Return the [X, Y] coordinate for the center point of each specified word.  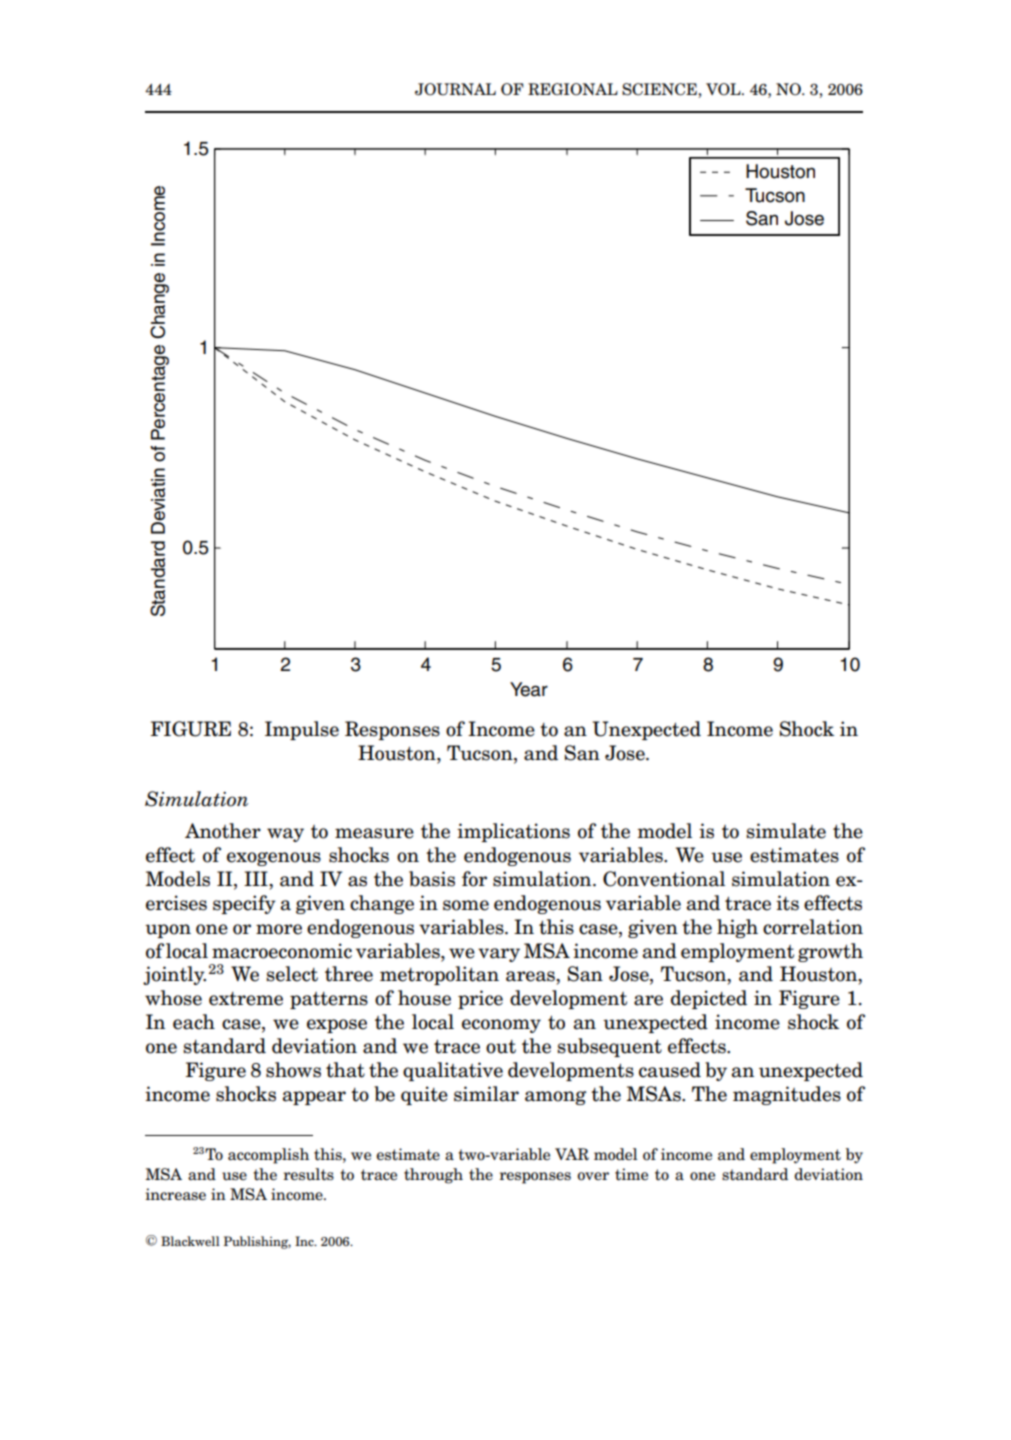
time [631, 1174]
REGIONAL [573, 89]
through [433, 1176]
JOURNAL [455, 89]
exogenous [274, 859]
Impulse [302, 730]
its [787, 903]
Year [529, 689]
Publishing [257, 1242]
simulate [786, 831]
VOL [724, 89]
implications [513, 832]
